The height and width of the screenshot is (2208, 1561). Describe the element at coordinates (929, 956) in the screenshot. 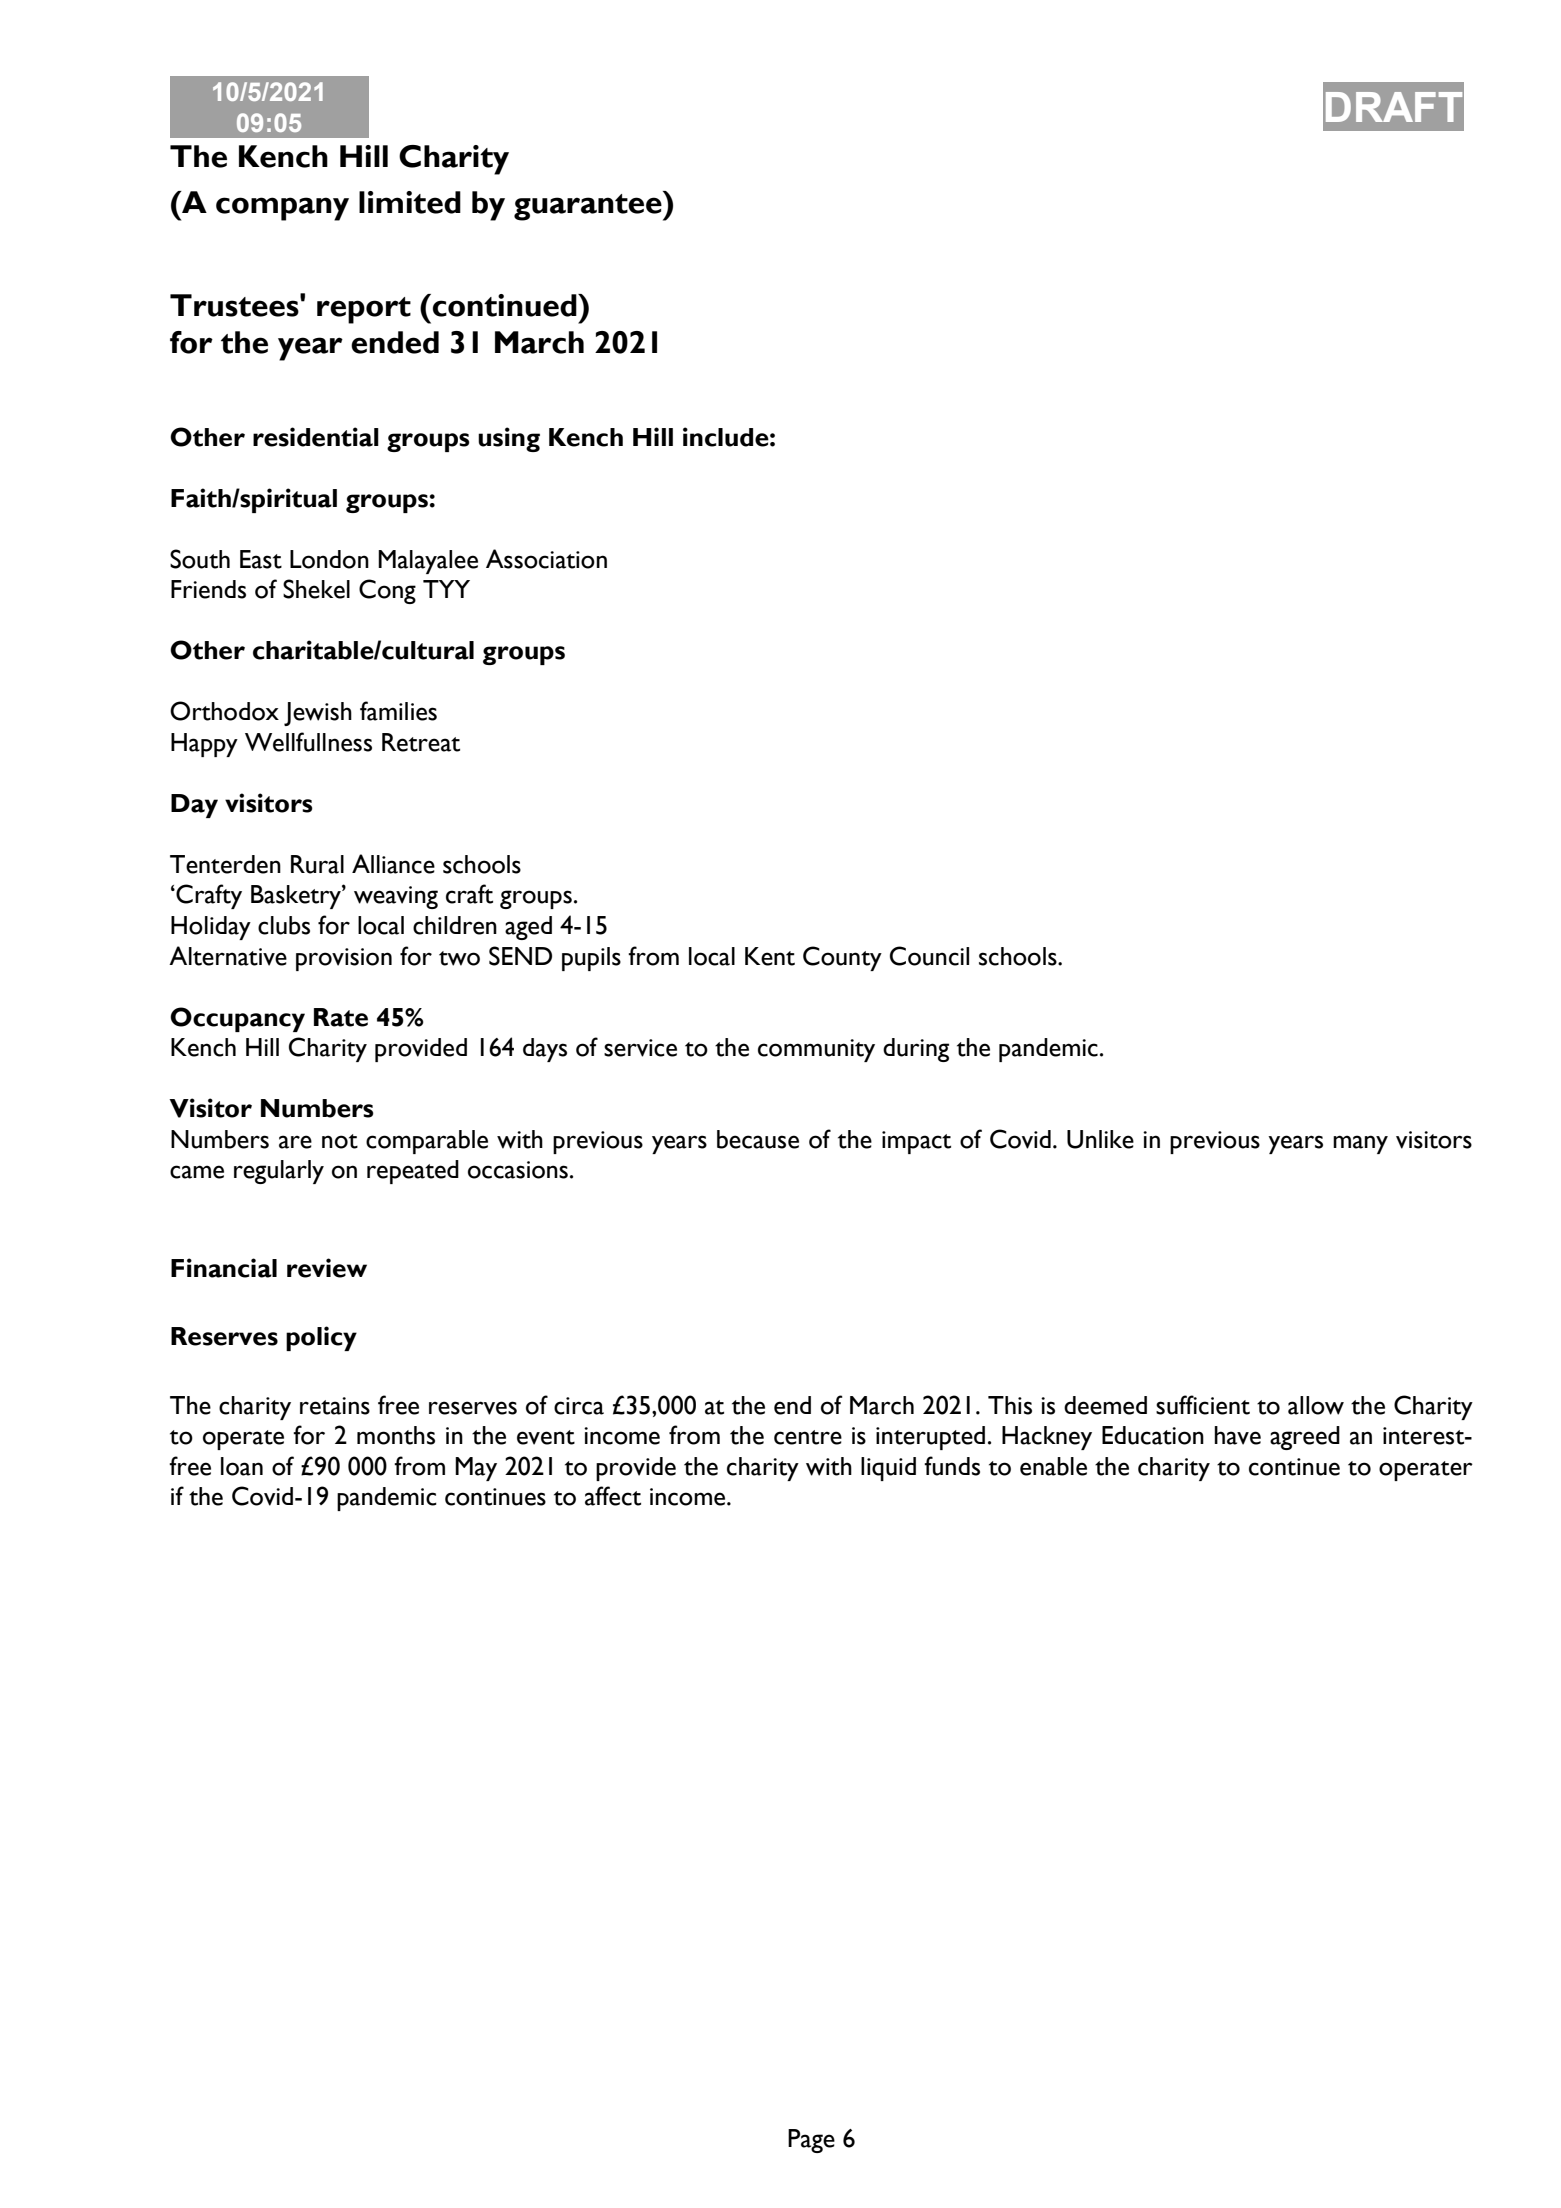

I see `Council` at that location.
